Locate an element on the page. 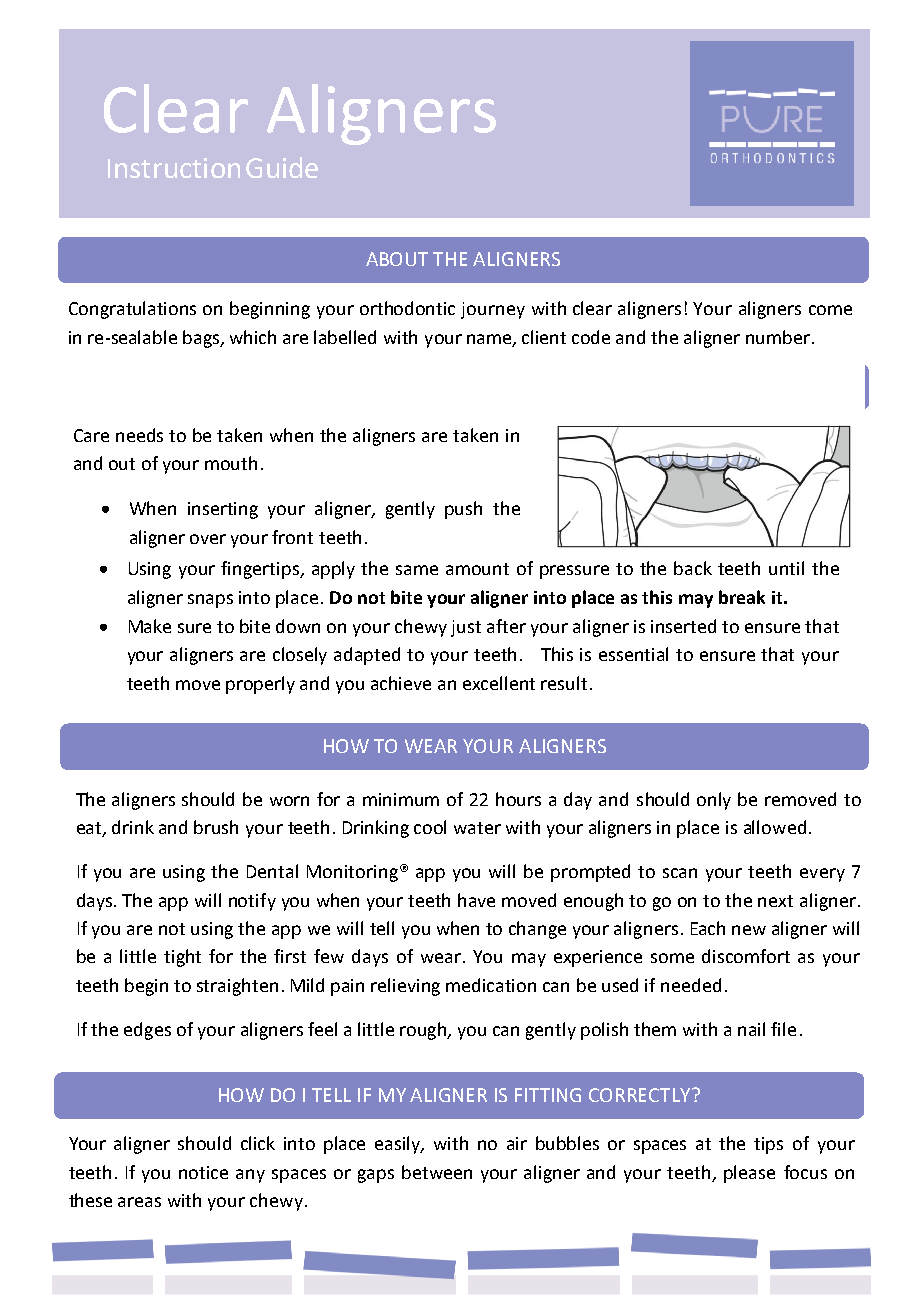 The image size is (924, 1308). Congratulations is located at coordinates (132, 310).
